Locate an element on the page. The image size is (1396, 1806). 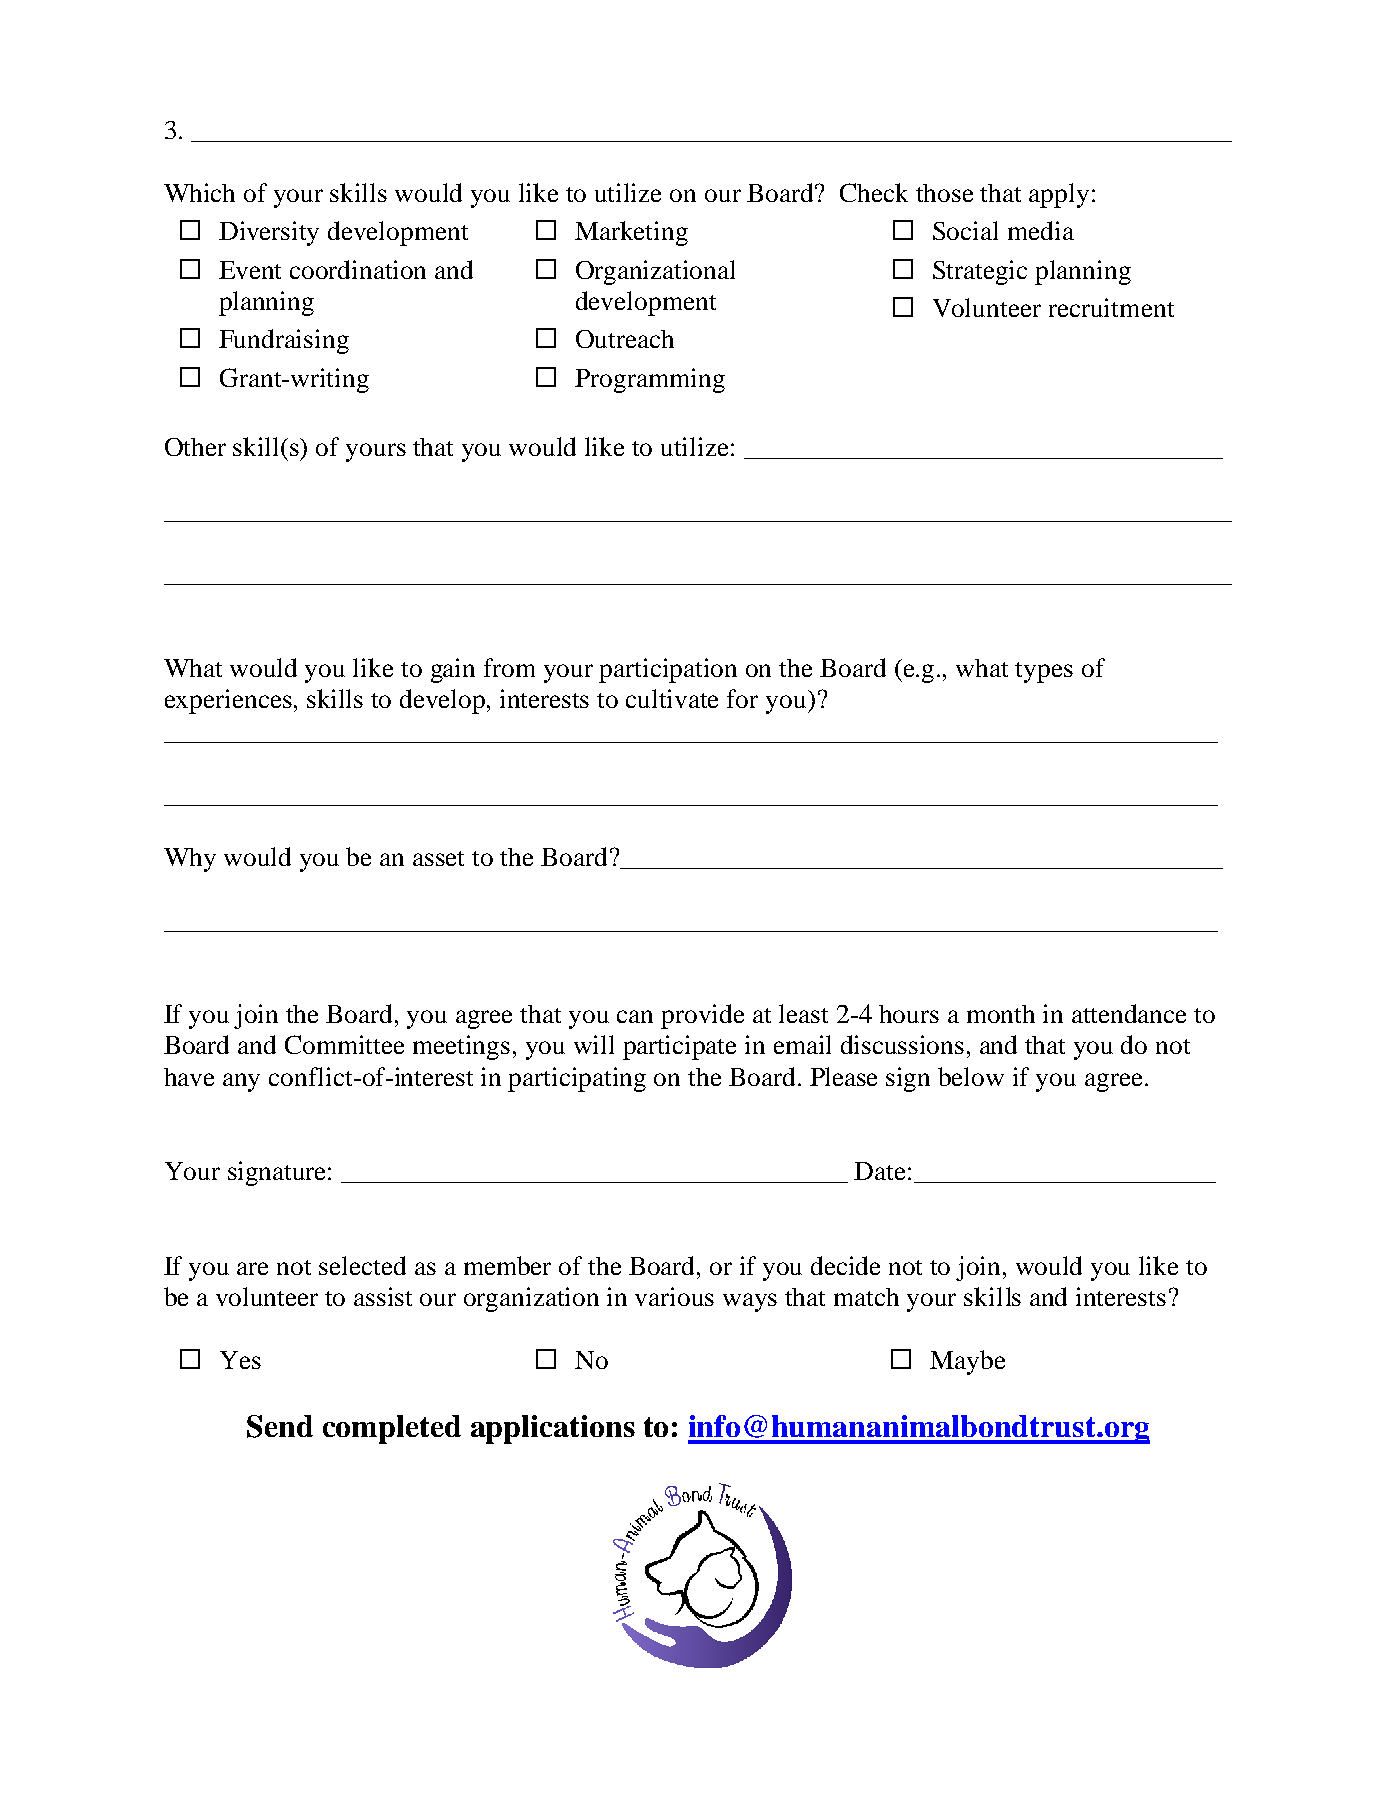
media is located at coordinates (1041, 230).
